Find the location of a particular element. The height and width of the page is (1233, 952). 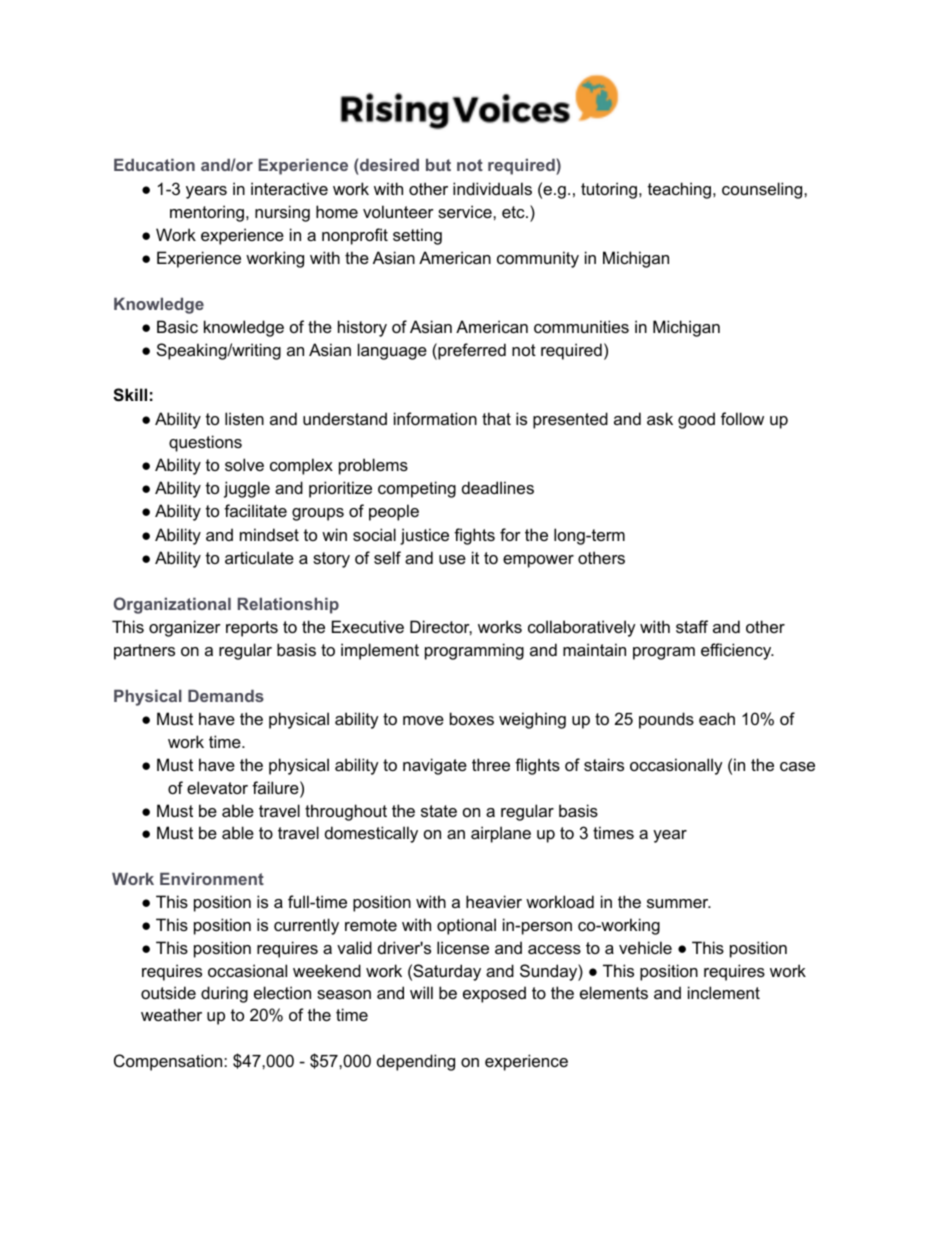

solve is located at coordinates (244, 464).
